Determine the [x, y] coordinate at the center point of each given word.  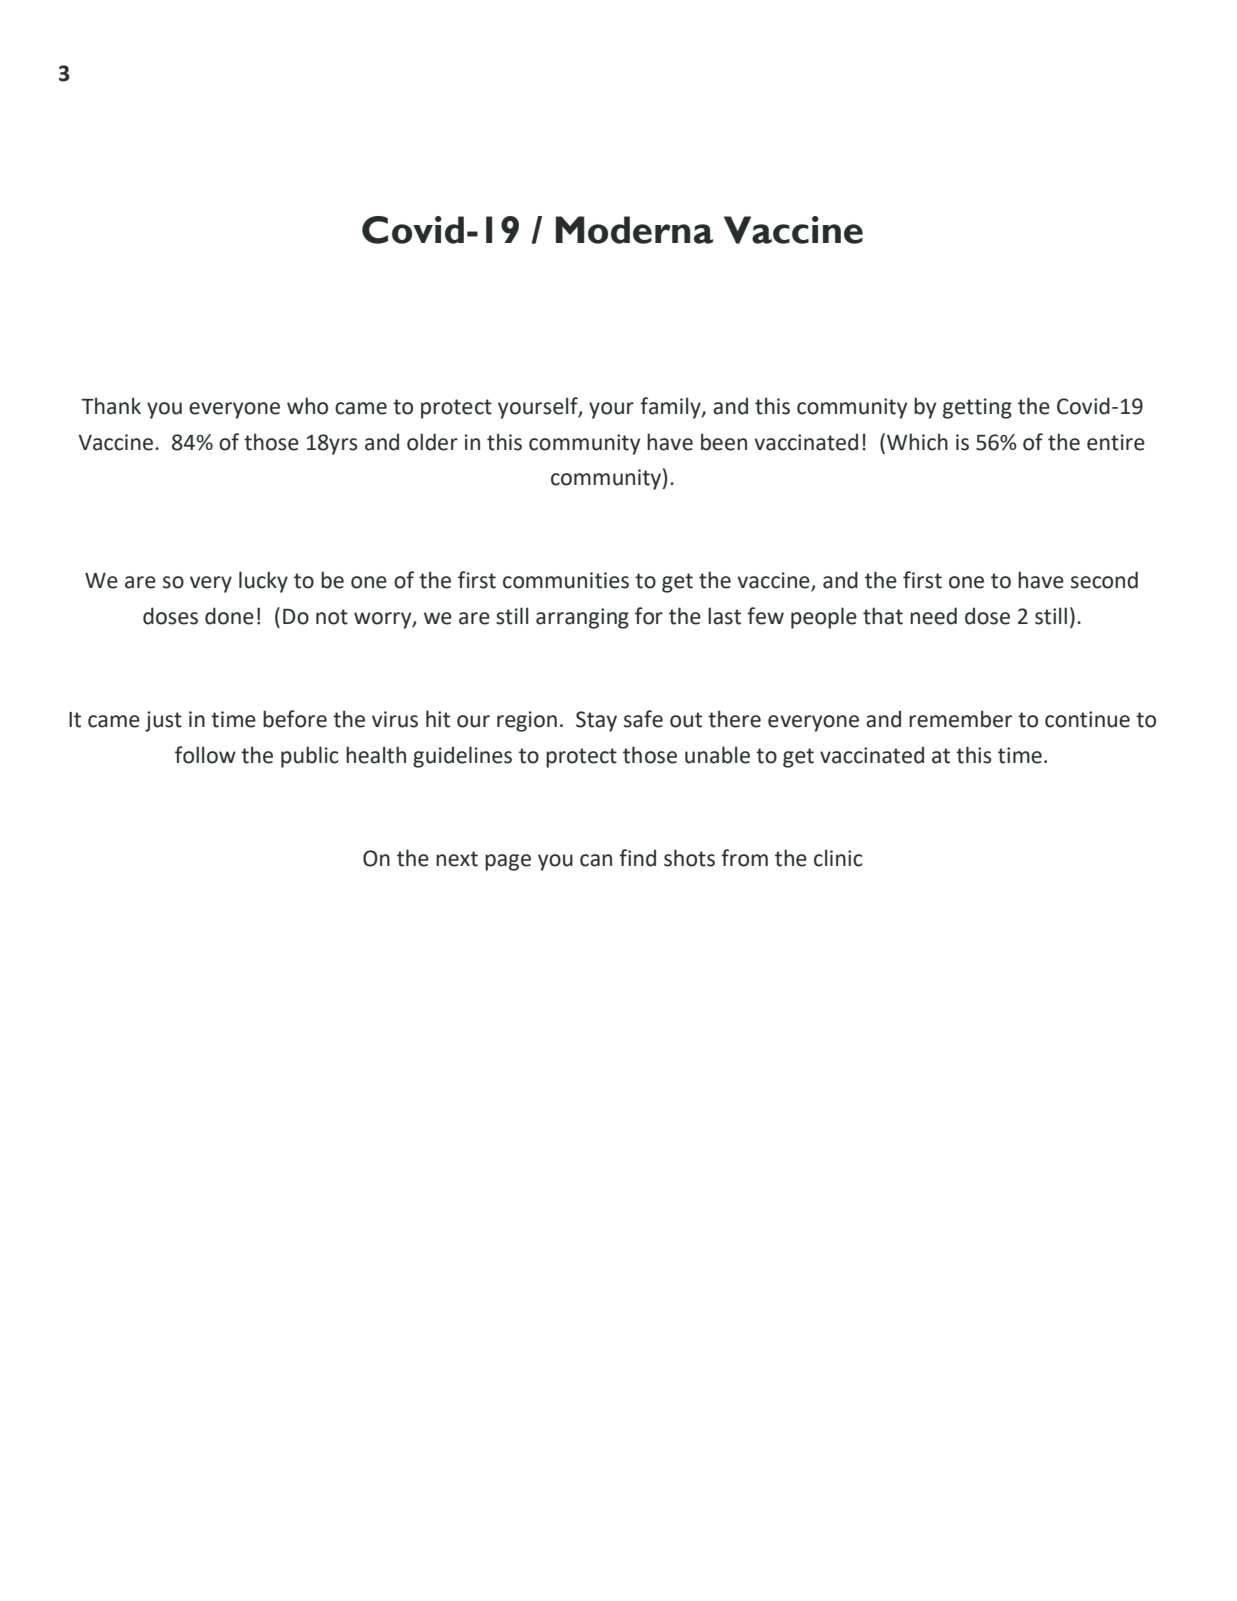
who [307, 406]
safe [643, 719]
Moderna [634, 230]
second [1104, 580]
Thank [111, 406]
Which [917, 442]
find [637, 858]
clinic [838, 858]
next [457, 859]
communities [566, 580]
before [295, 719]
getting [977, 408]
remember [960, 719]
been [724, 442]
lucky [263, 582]
